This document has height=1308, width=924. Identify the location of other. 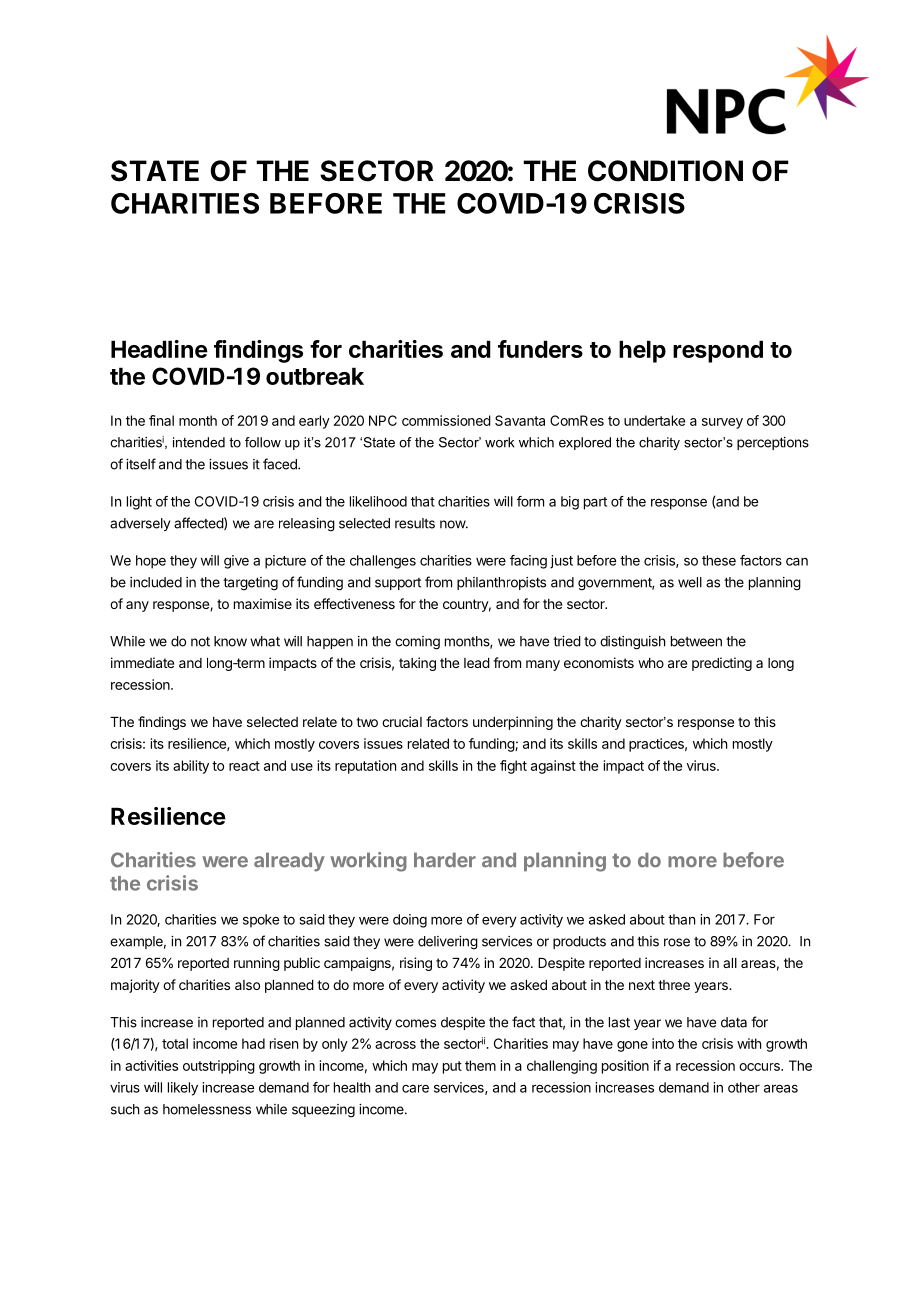
(744, 1087).
